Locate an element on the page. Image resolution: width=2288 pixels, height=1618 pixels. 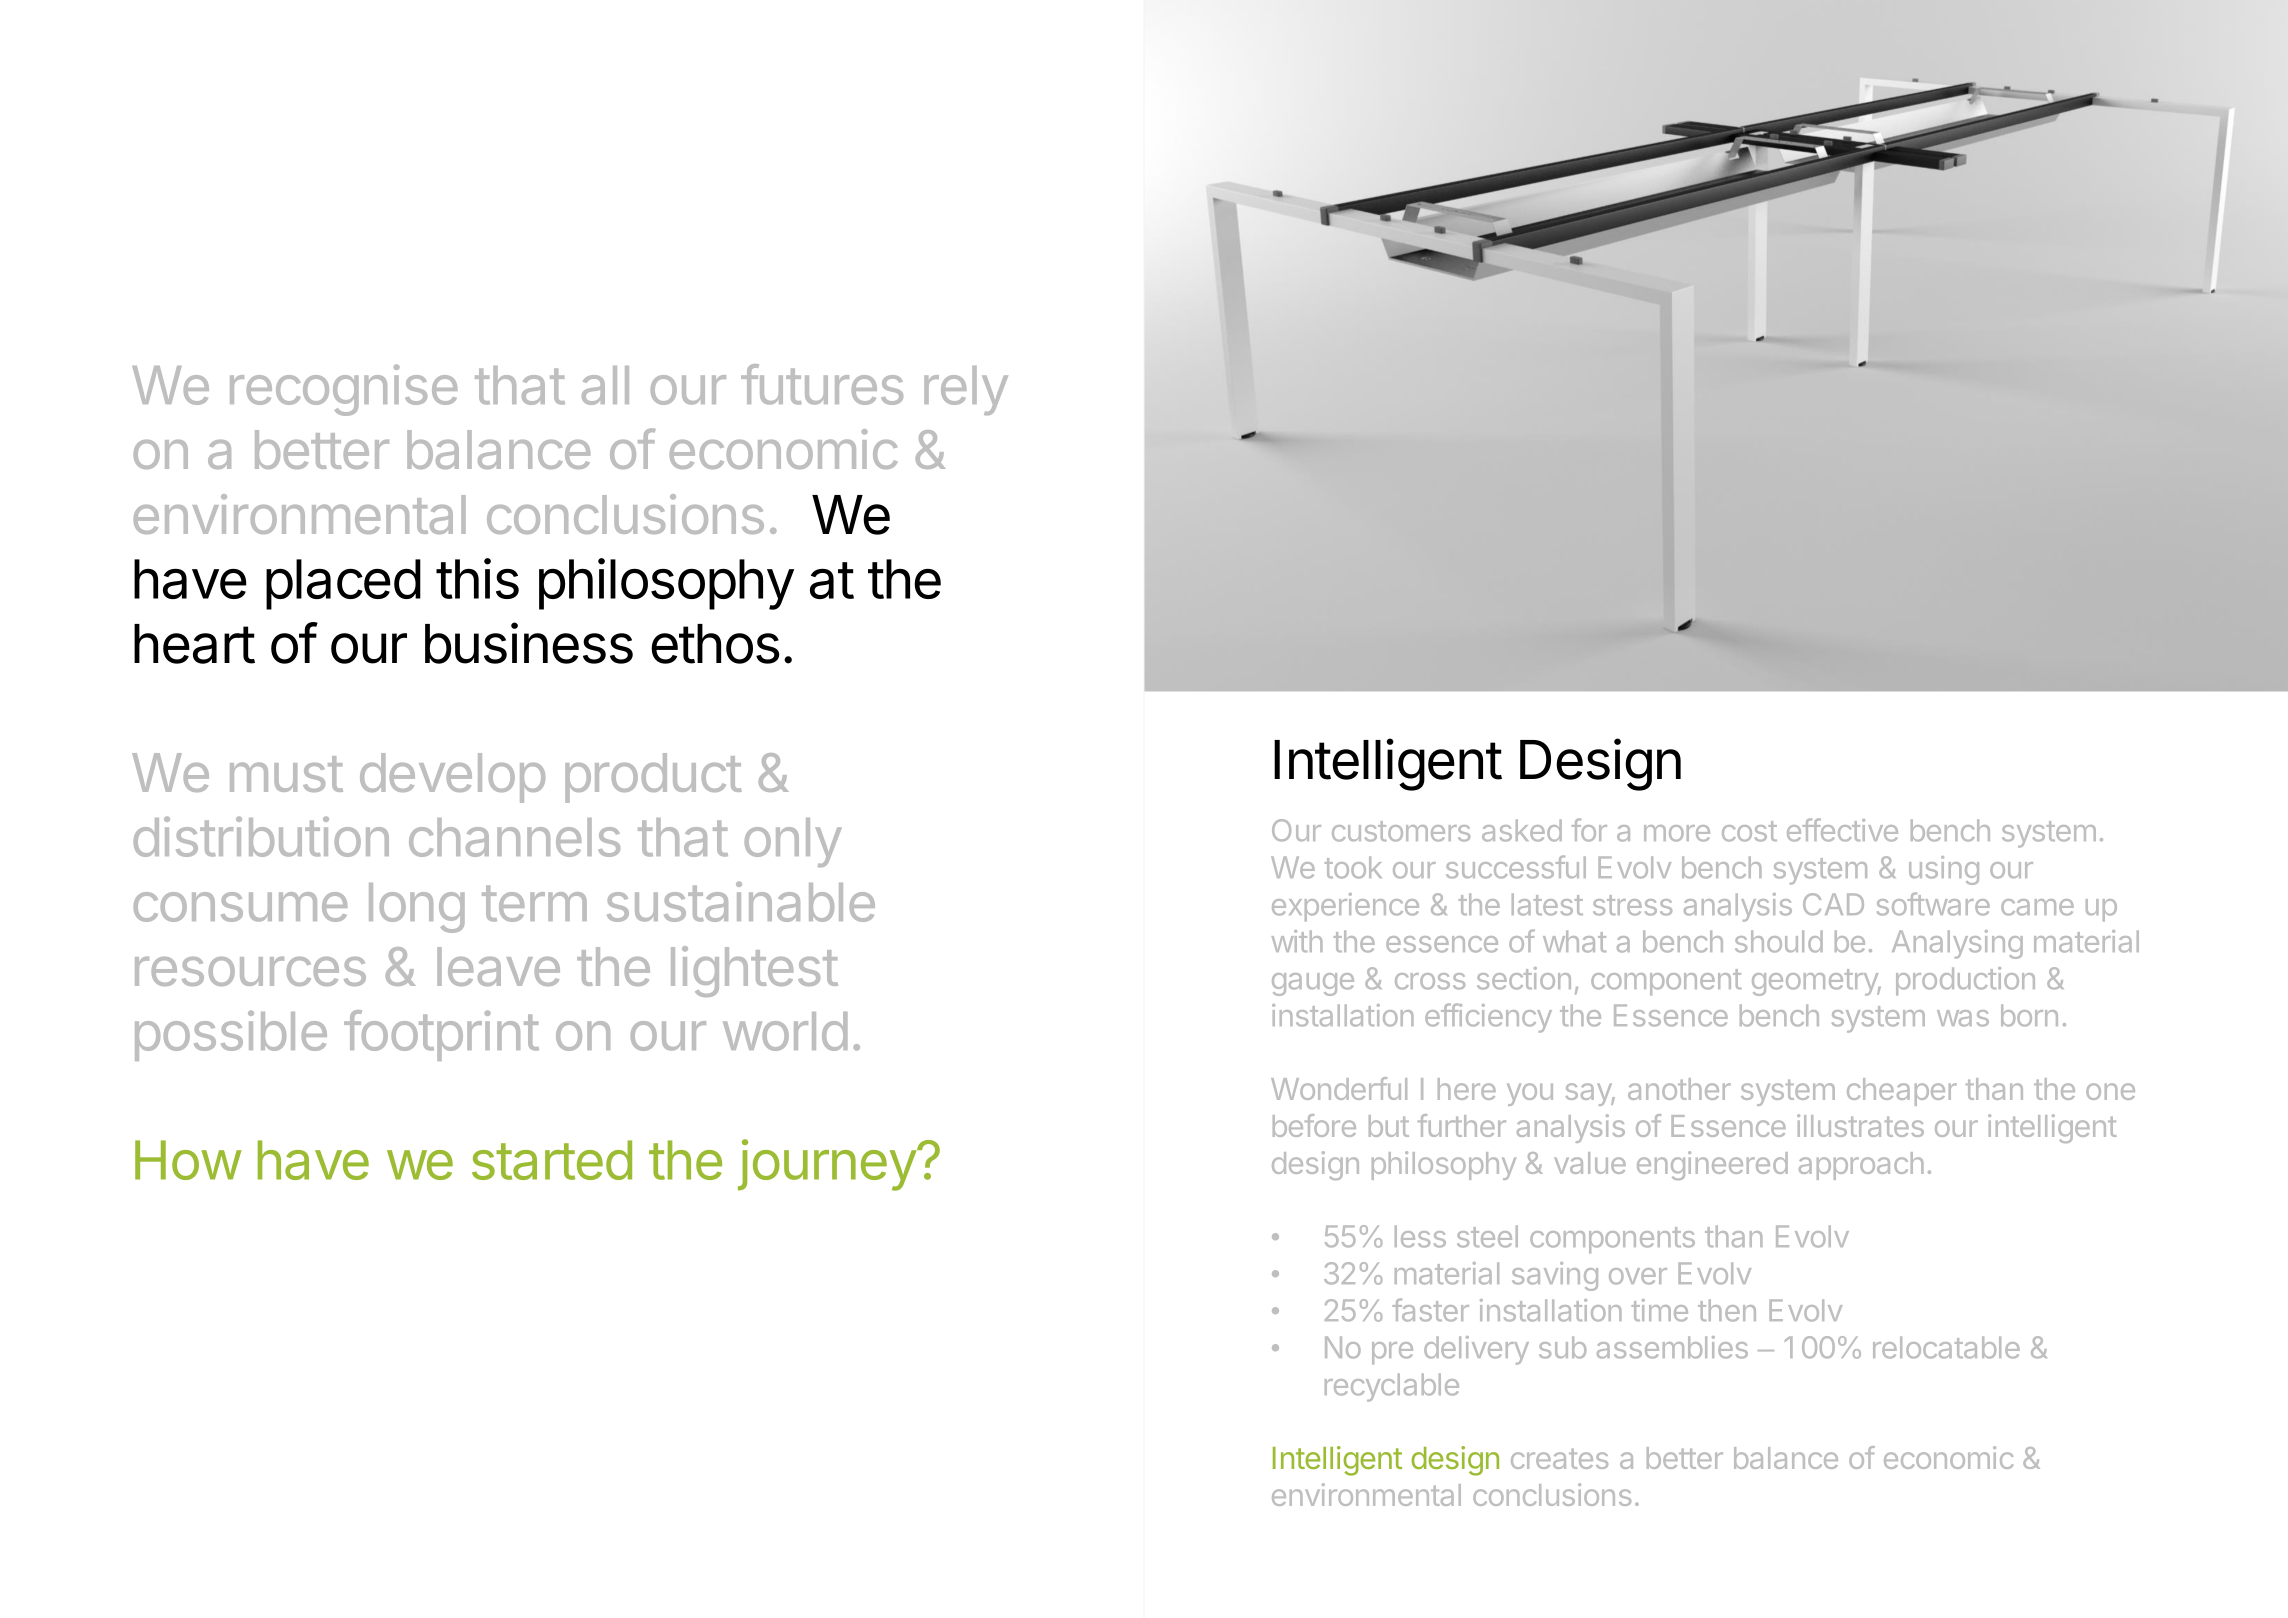
recyclable is located at coordinates (1392, 1387).
